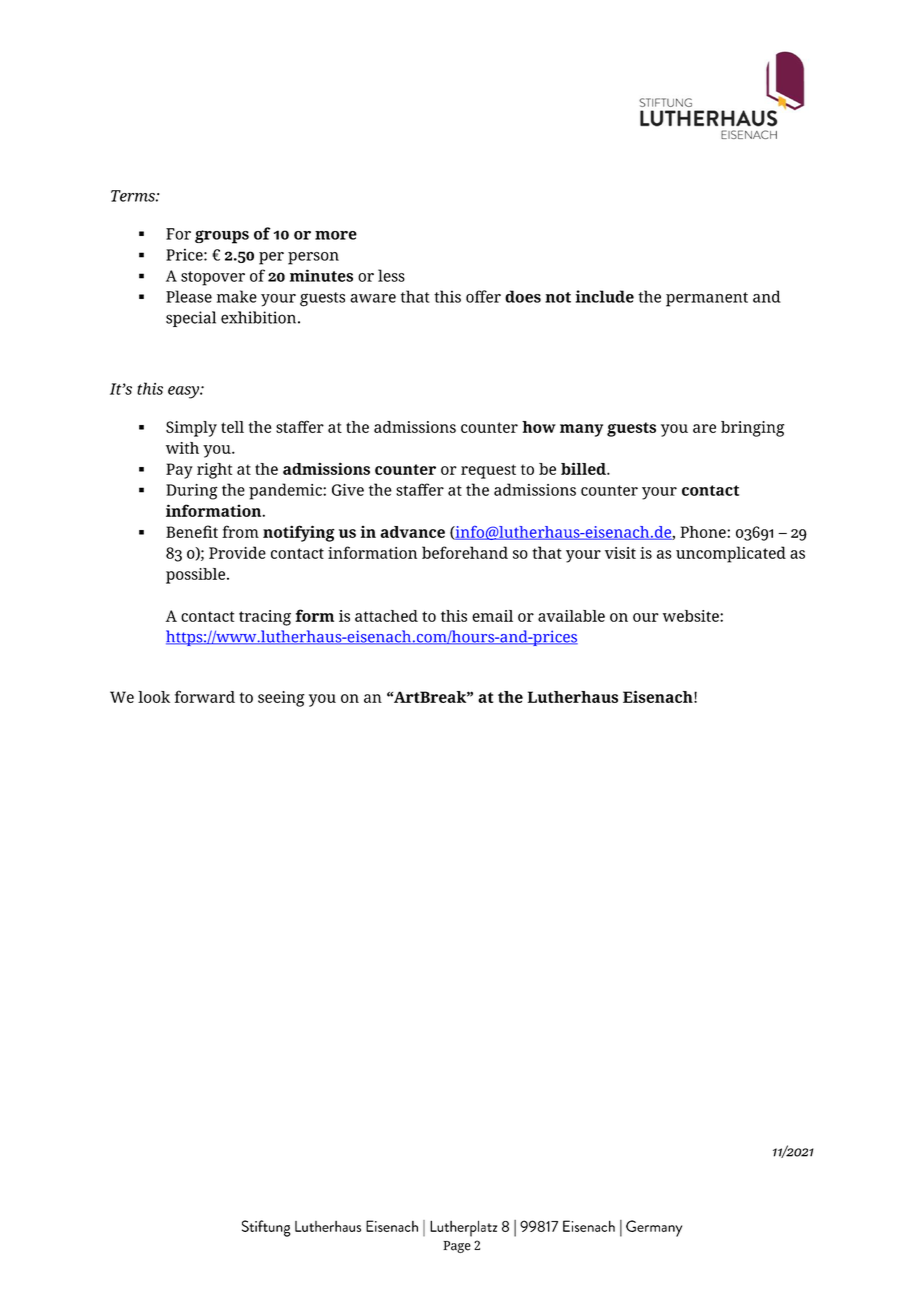 This document has width=924, height=1308. I want to click on Page, so click(457, 1247).
